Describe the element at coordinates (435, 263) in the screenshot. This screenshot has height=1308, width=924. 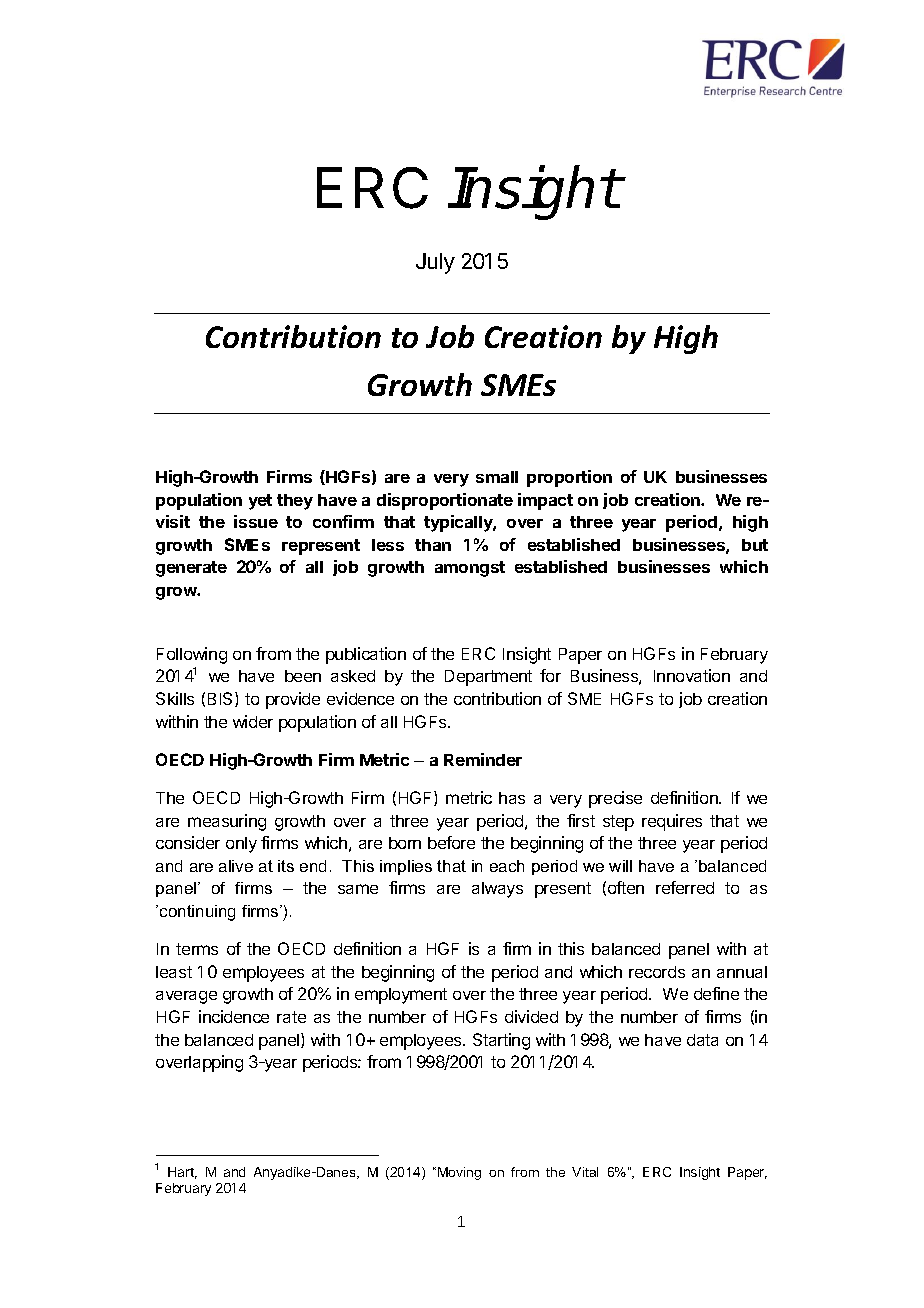
I see `July` at that location.
